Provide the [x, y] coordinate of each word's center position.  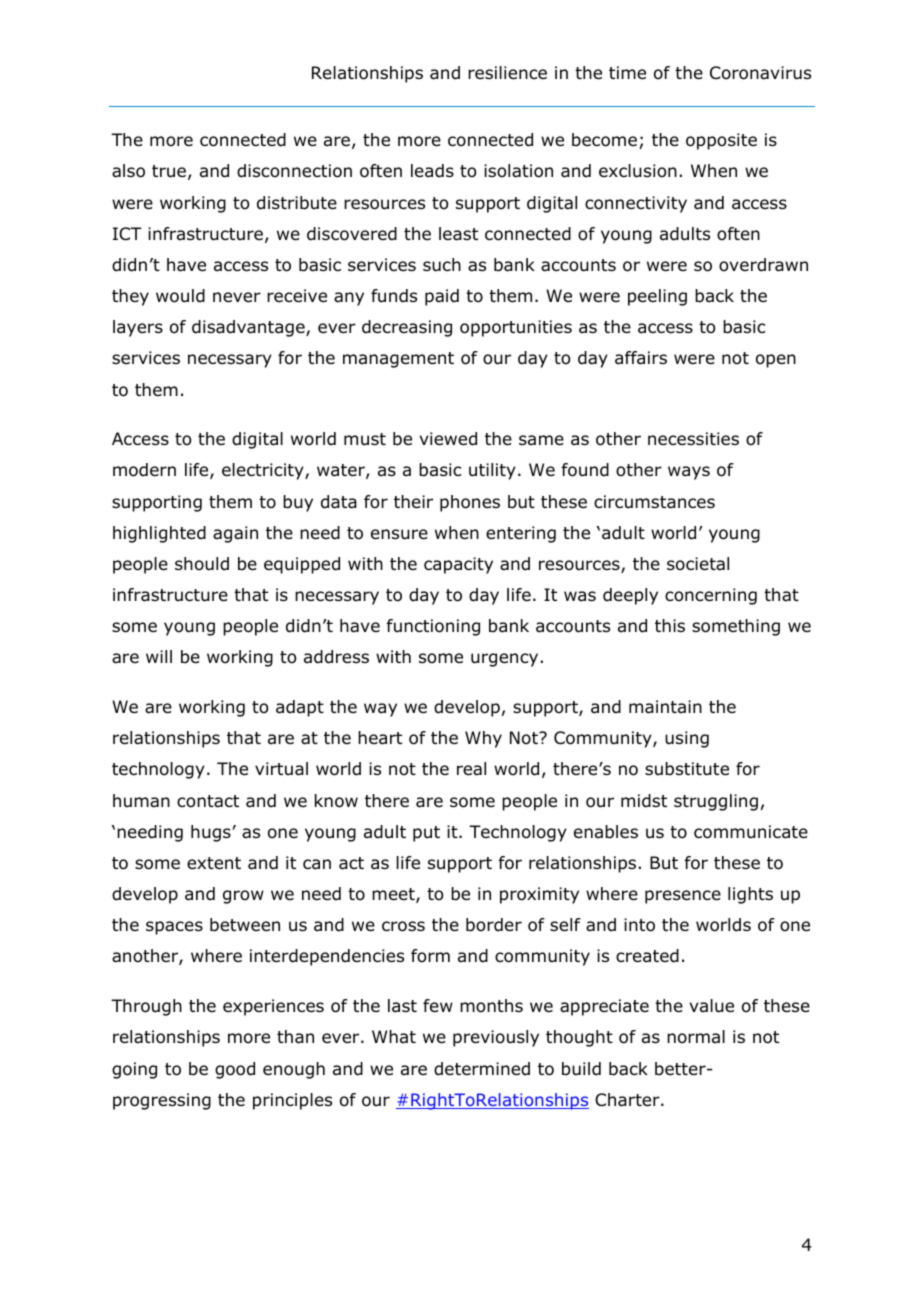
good [235, 1070]
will [159, 656]
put [426, 834]
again [235, 534]
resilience [507, 73]
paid [442, 297]
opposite [721, 141]
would [180, 296]
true [169, 171]
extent [214, 863]
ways [689, 473]
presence [683, 897]
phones [470, 503]
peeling [657, 297]
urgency [504, 660]
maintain [665, 707]
